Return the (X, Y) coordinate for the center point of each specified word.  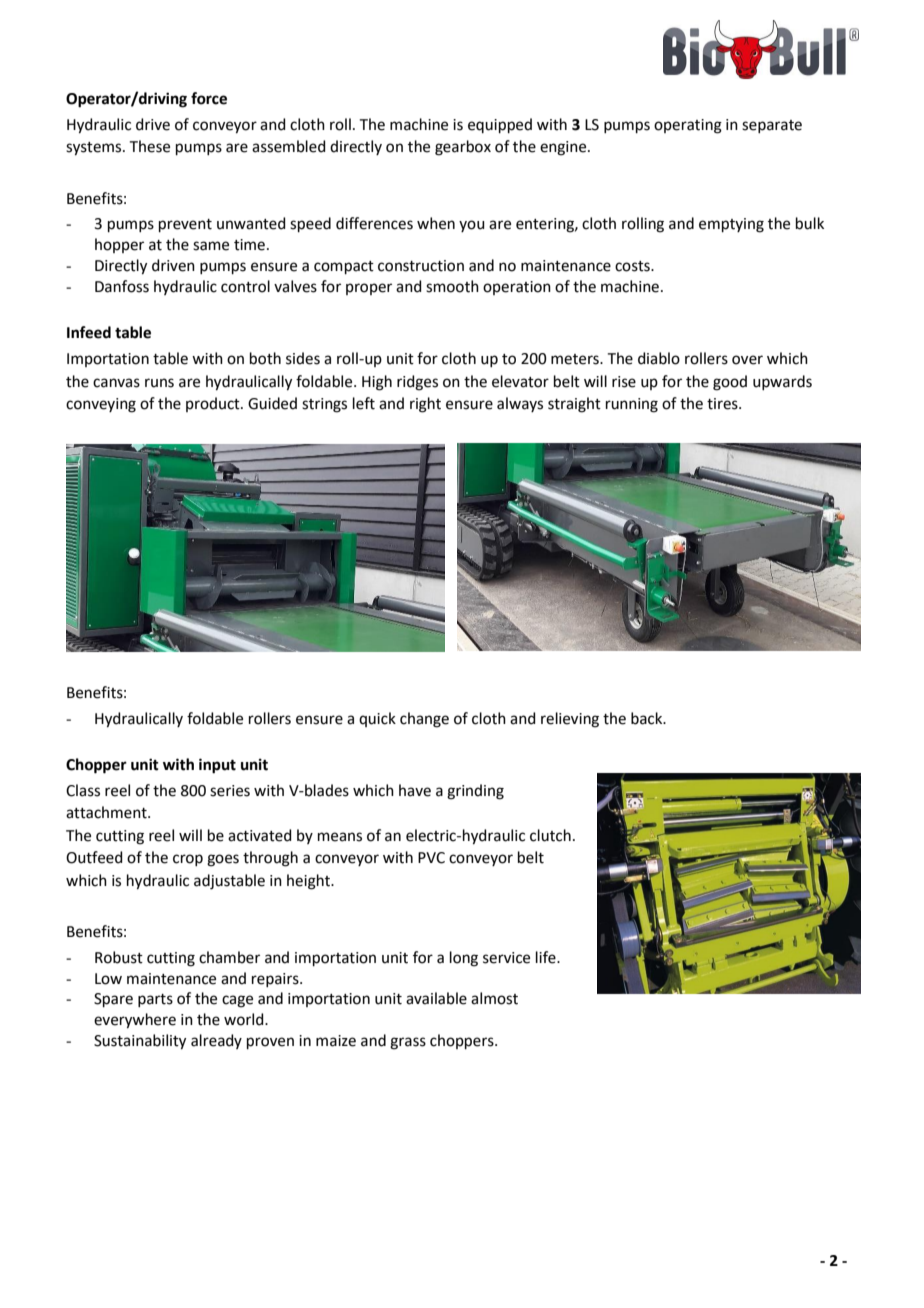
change (424, 720)
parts (155, 1000)
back (648, 718)
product (214, 404)
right (425, 405)
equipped (500, 125)
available (436, 998)
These (150, 146)
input (217, 766)
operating (688, 126)
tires (723, 404)
